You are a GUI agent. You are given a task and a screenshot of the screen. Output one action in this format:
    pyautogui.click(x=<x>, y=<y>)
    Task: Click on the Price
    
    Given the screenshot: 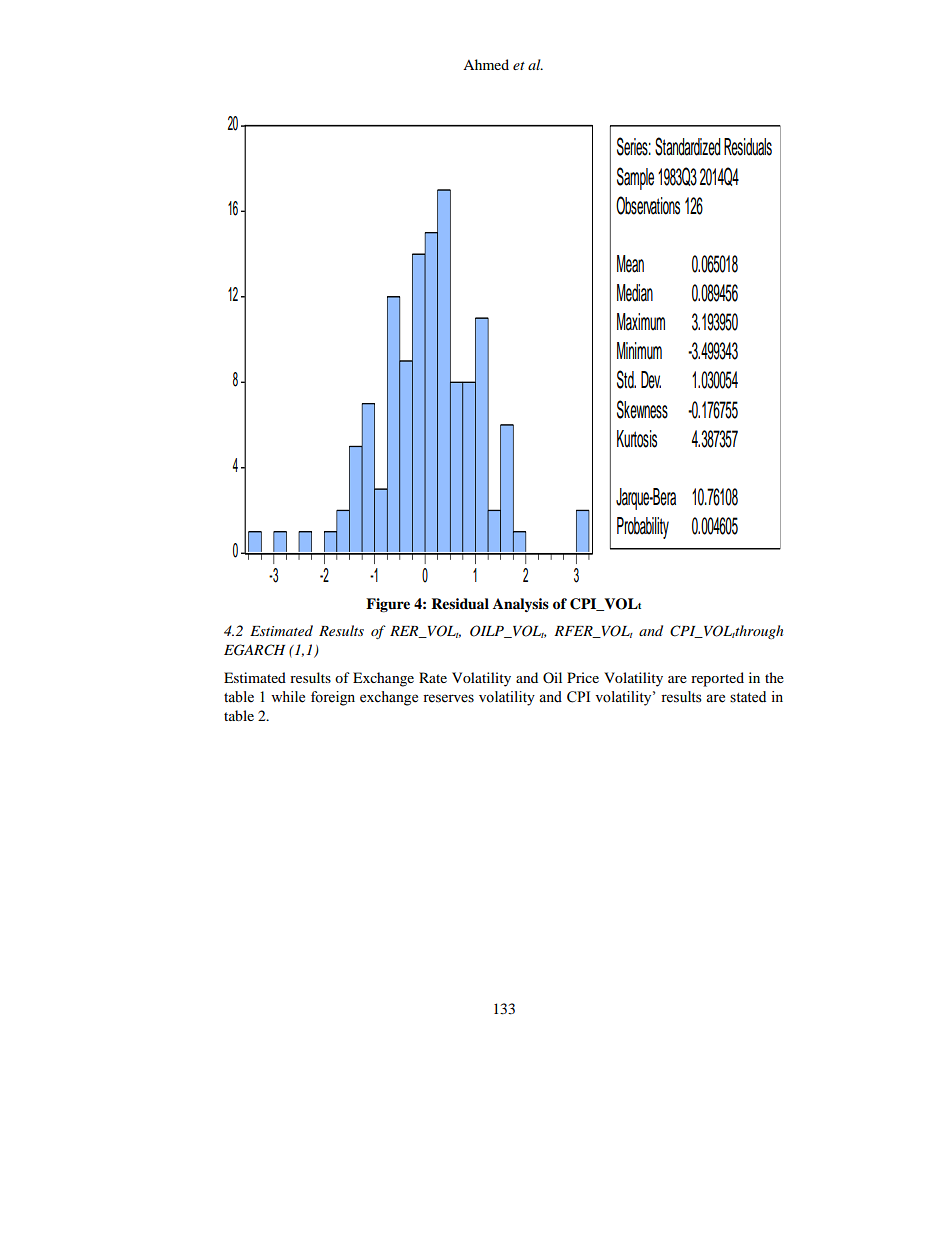 What is the action you would take?
    pyautogui.click(x=583, y=677)
